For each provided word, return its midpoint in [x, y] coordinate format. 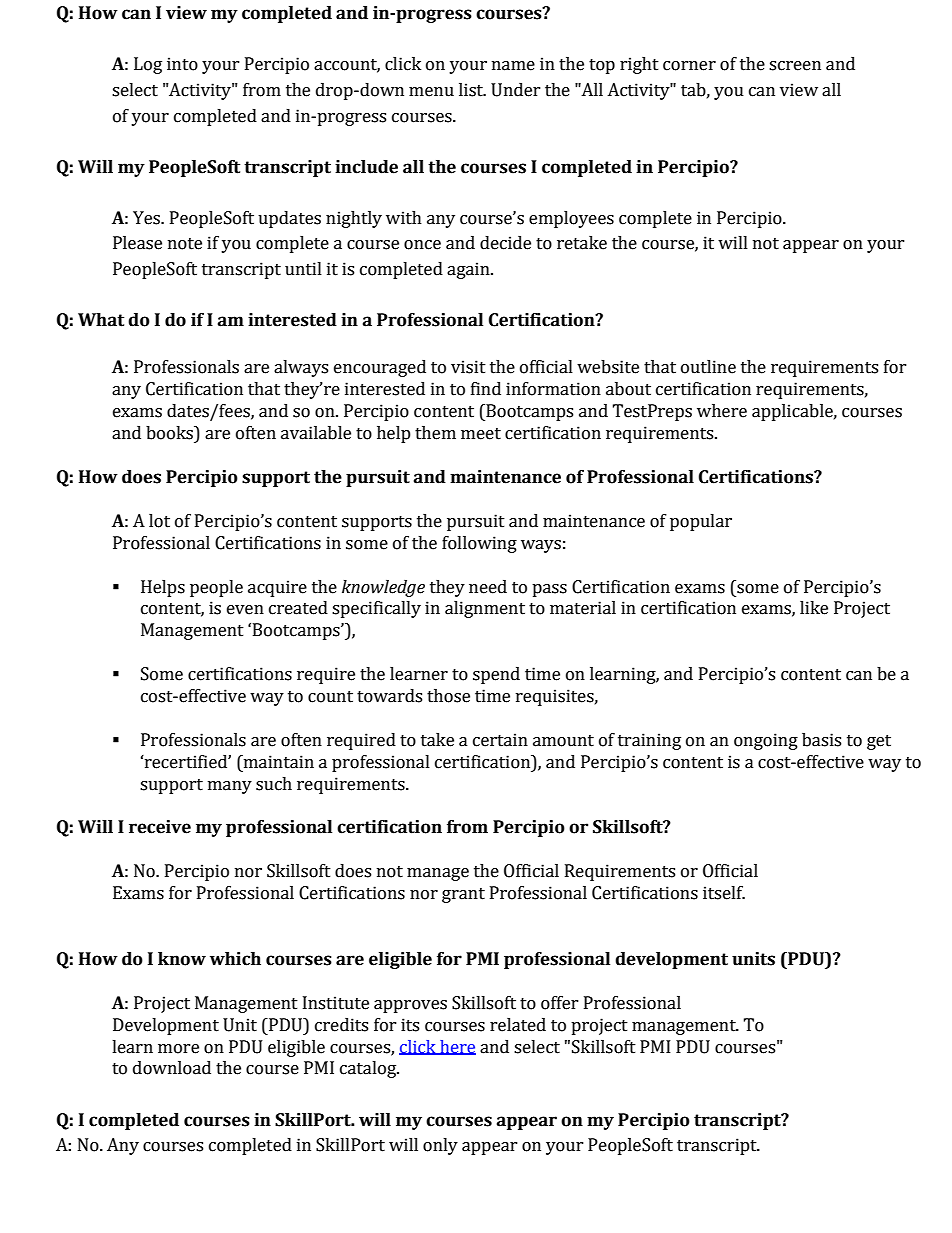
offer [560, 1003]
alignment [485, 609]
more [178, 1049]
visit [468, 367]
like [814, 608]
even [245, 610]
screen [795, 66]
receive [160, 827]
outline [708, 367]
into [182, 64]
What [101, 320]
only [440, 1146]
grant [463, 895]
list [472, 90]
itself [724, 893]
